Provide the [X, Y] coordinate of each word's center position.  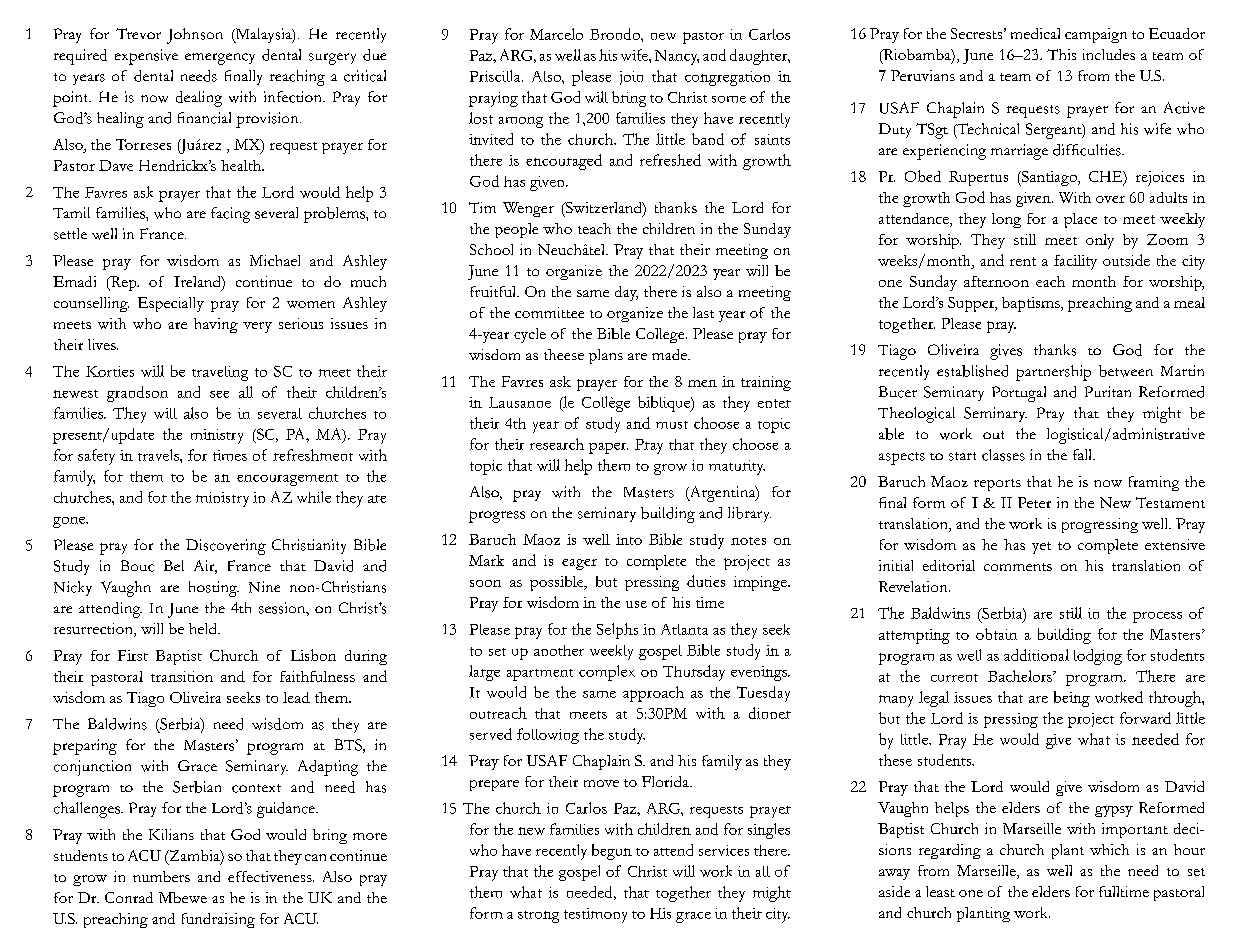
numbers [161, 876]
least [940, 891]
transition [182, 676]
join [631, 78]
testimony [595, 915]
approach [653, 694]
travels [159, 455]
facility [1075, 262]
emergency [220, 59]
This [1061, 54]
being [1072, 699]
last [703, 312]
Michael [275, 260]
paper [608, 448]
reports [997, 485]
